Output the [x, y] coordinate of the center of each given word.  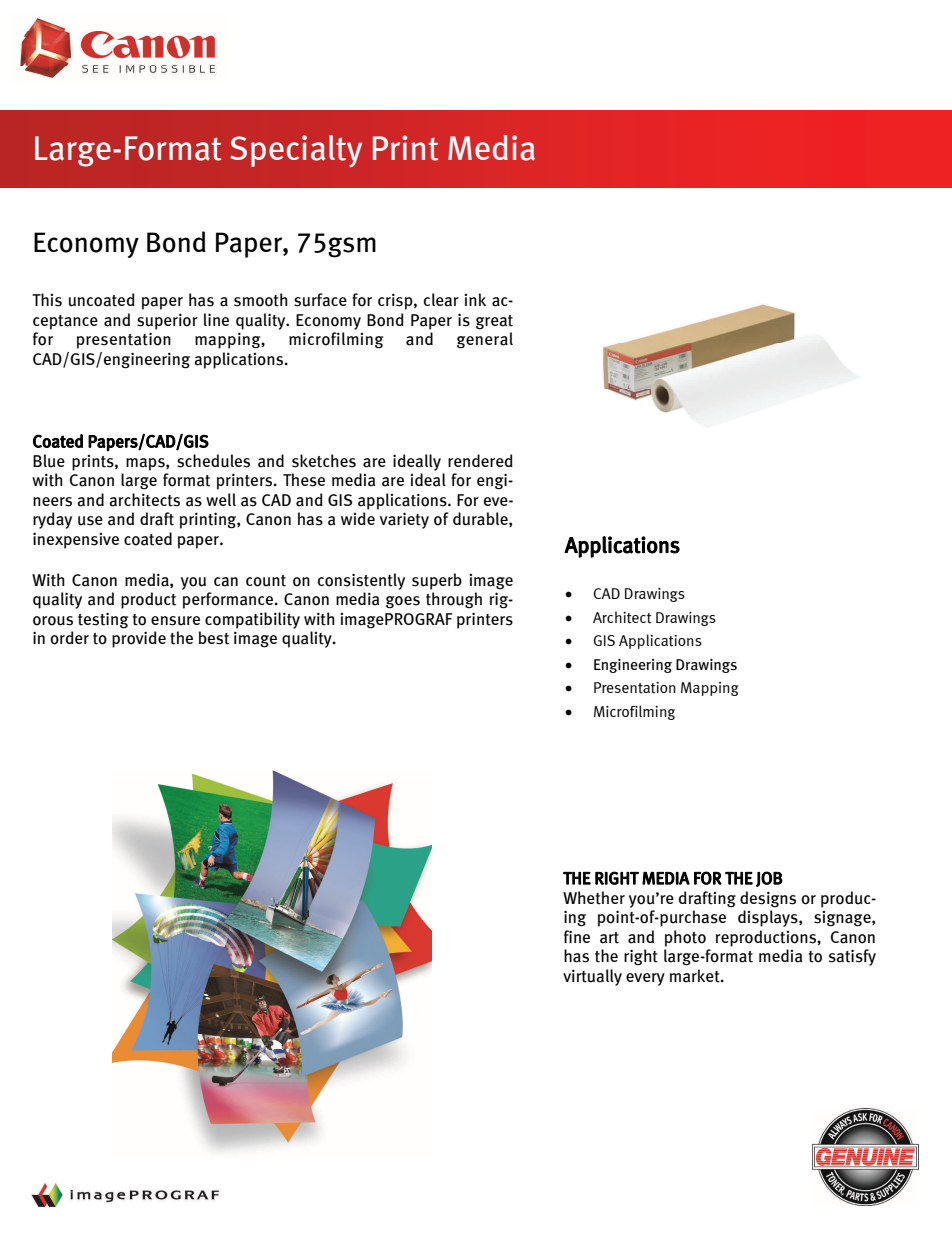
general [485, 340]
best [214, 638]
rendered [480, 460]
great [494, 322]
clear [441, 300]
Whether [594, 898]
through [454, 600]
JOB [769, 879]
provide [139, 639]
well [221, 499]
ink [475, 299]
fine [577, 936]
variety [404, 520]
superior [167, 321]
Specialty [296, 151]
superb [437, 581]
